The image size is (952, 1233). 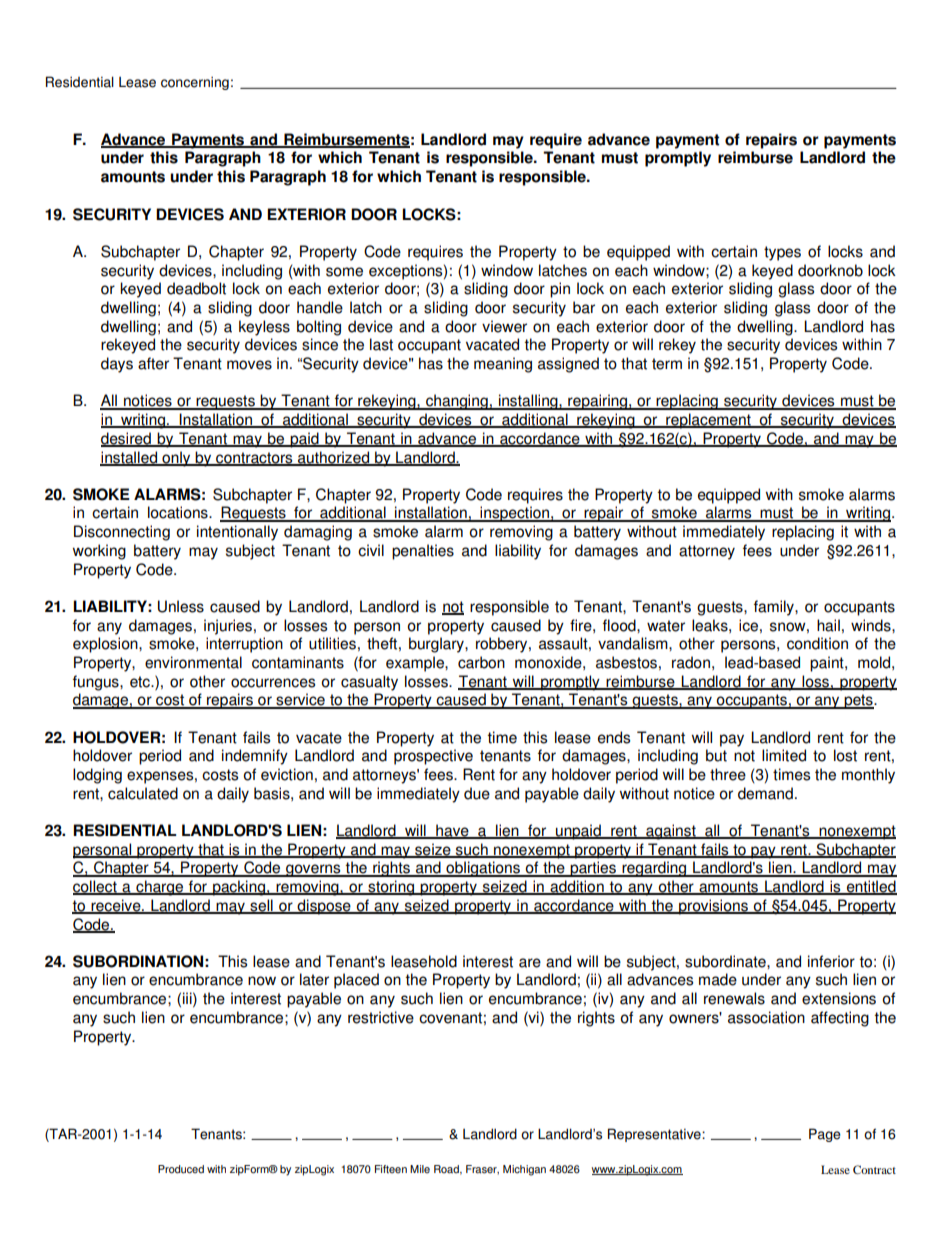 I want to click on meaning, so click(x=503, y=365).
